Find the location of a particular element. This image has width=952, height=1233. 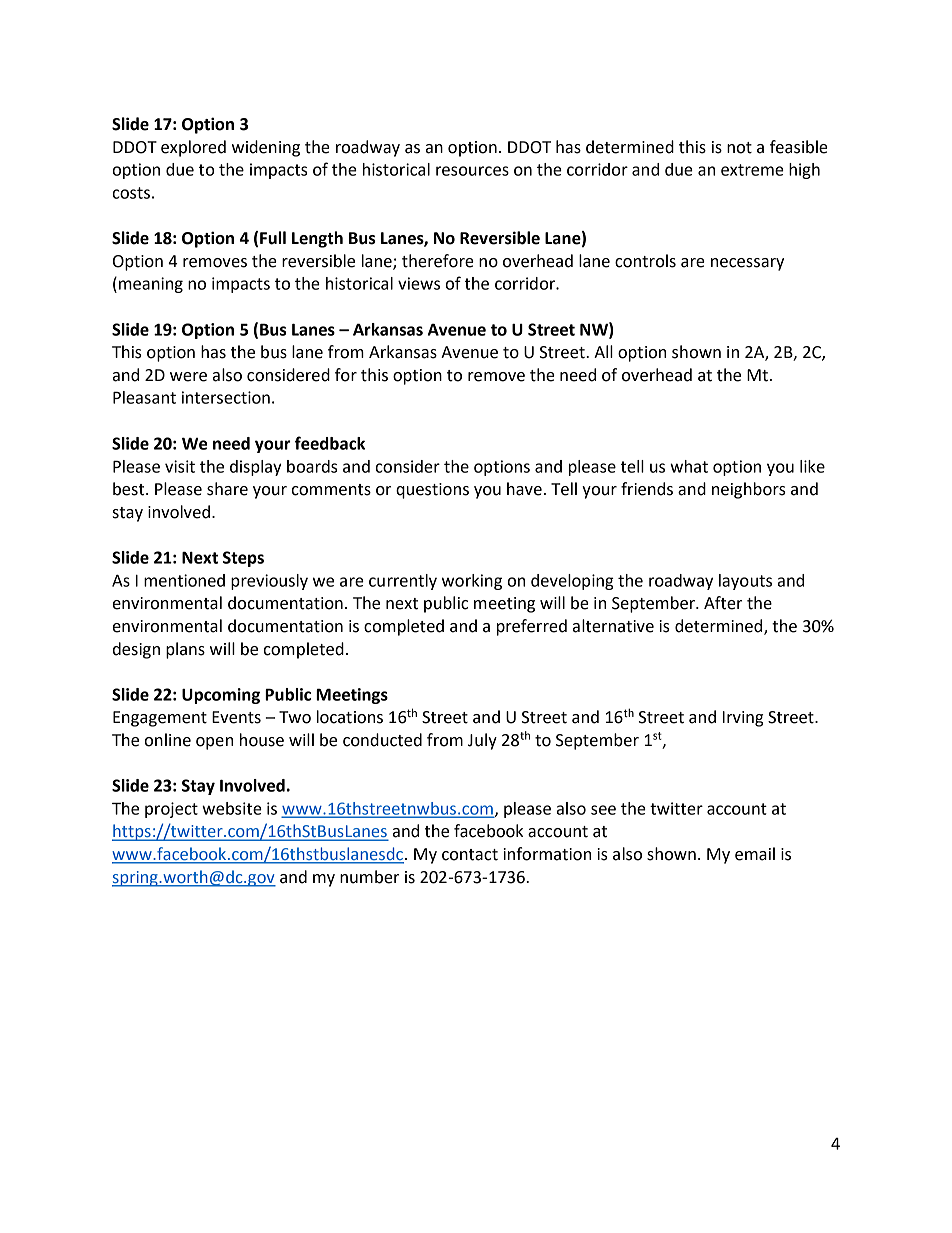

explored is located at coordinates (193, 148).
